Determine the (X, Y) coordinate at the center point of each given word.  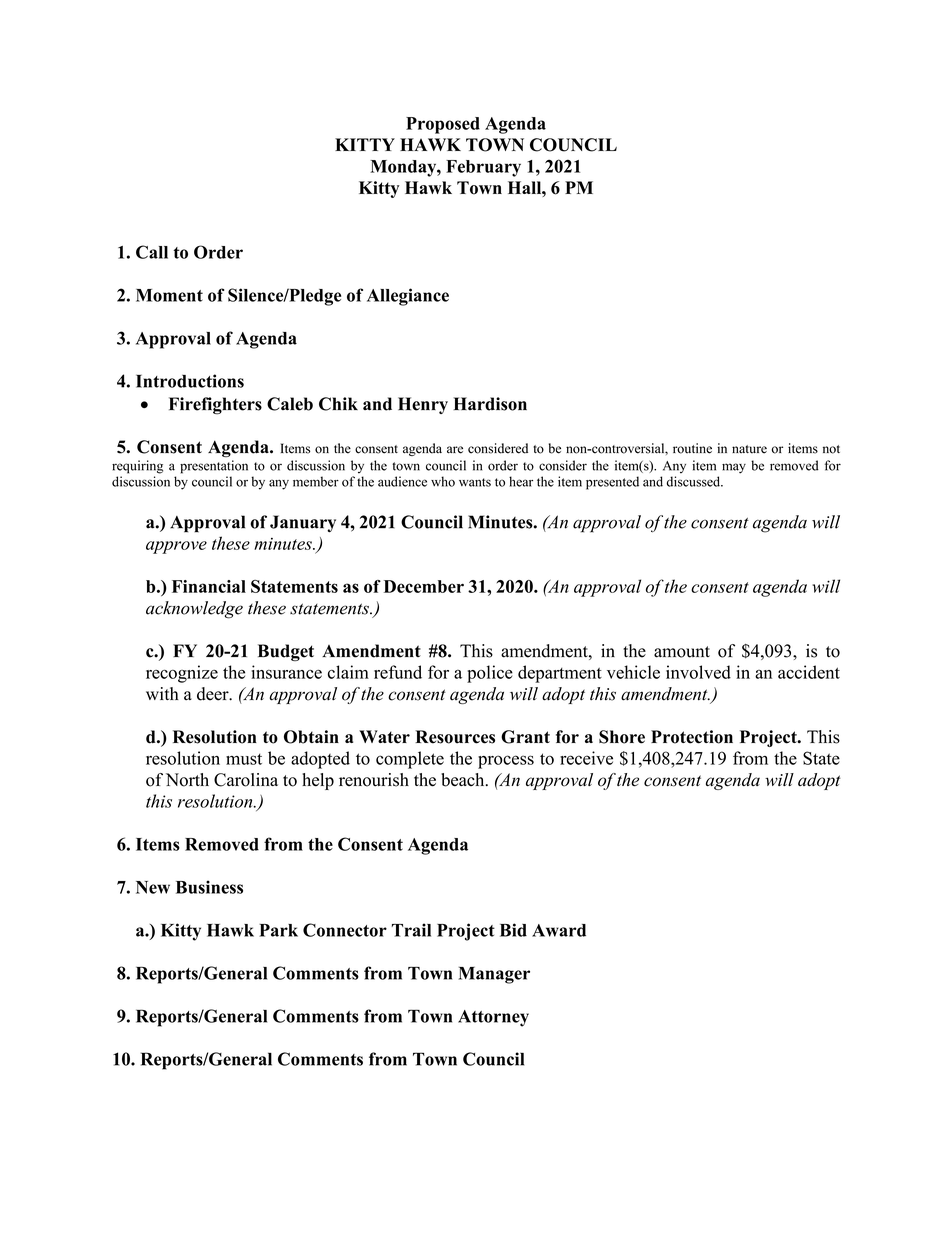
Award (559, 930)
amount (682, 652)
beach (464, 780)
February (483, 168)
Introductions (190, 381)
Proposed (443, 125)
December (424, 586)
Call (152, 252)
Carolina (246, 780)
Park (278, 930)
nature (749, 449)
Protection (692, 737)
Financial (209, 586)
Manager (494, 975)
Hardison (490, 404)
